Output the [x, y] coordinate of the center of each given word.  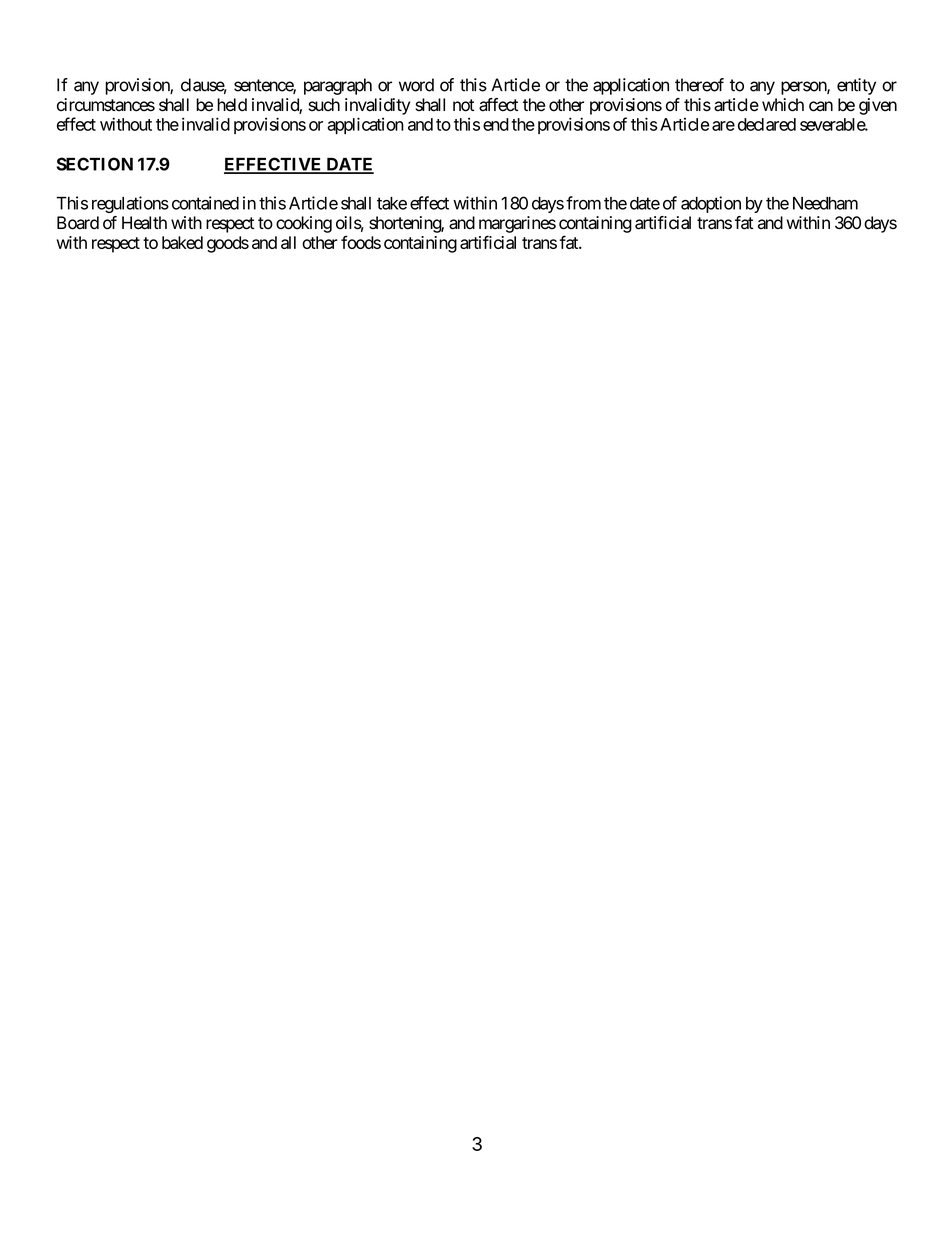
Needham [825, 203]
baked [182, 242]
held [232, 105]
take [392, 203]
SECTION [94, 164]
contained [205, 203]
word [416, 85]
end [496, 124]
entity [856, 86]
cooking [304, 224]
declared [767, 124]
